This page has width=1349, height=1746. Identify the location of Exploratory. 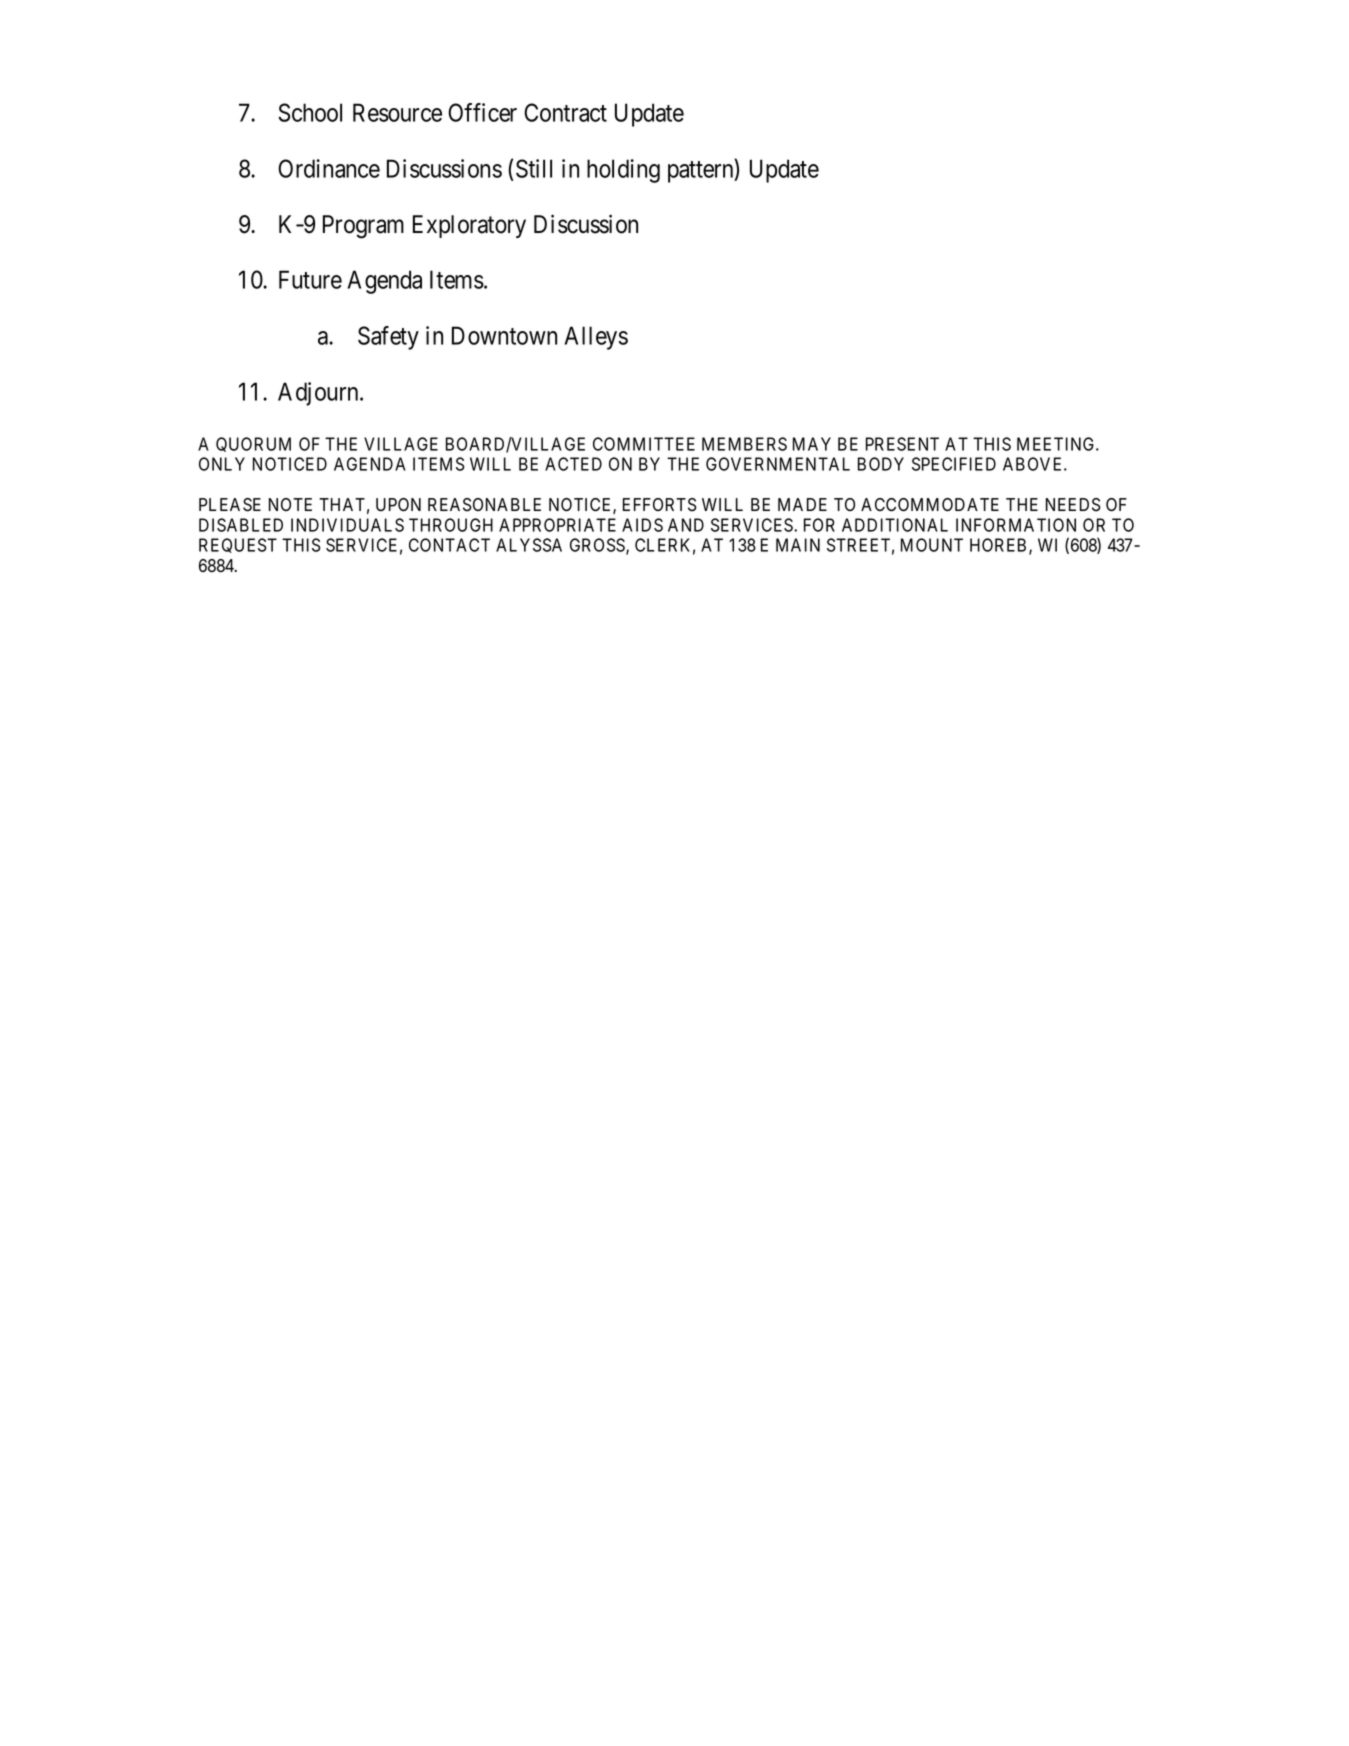
(469, 226).
